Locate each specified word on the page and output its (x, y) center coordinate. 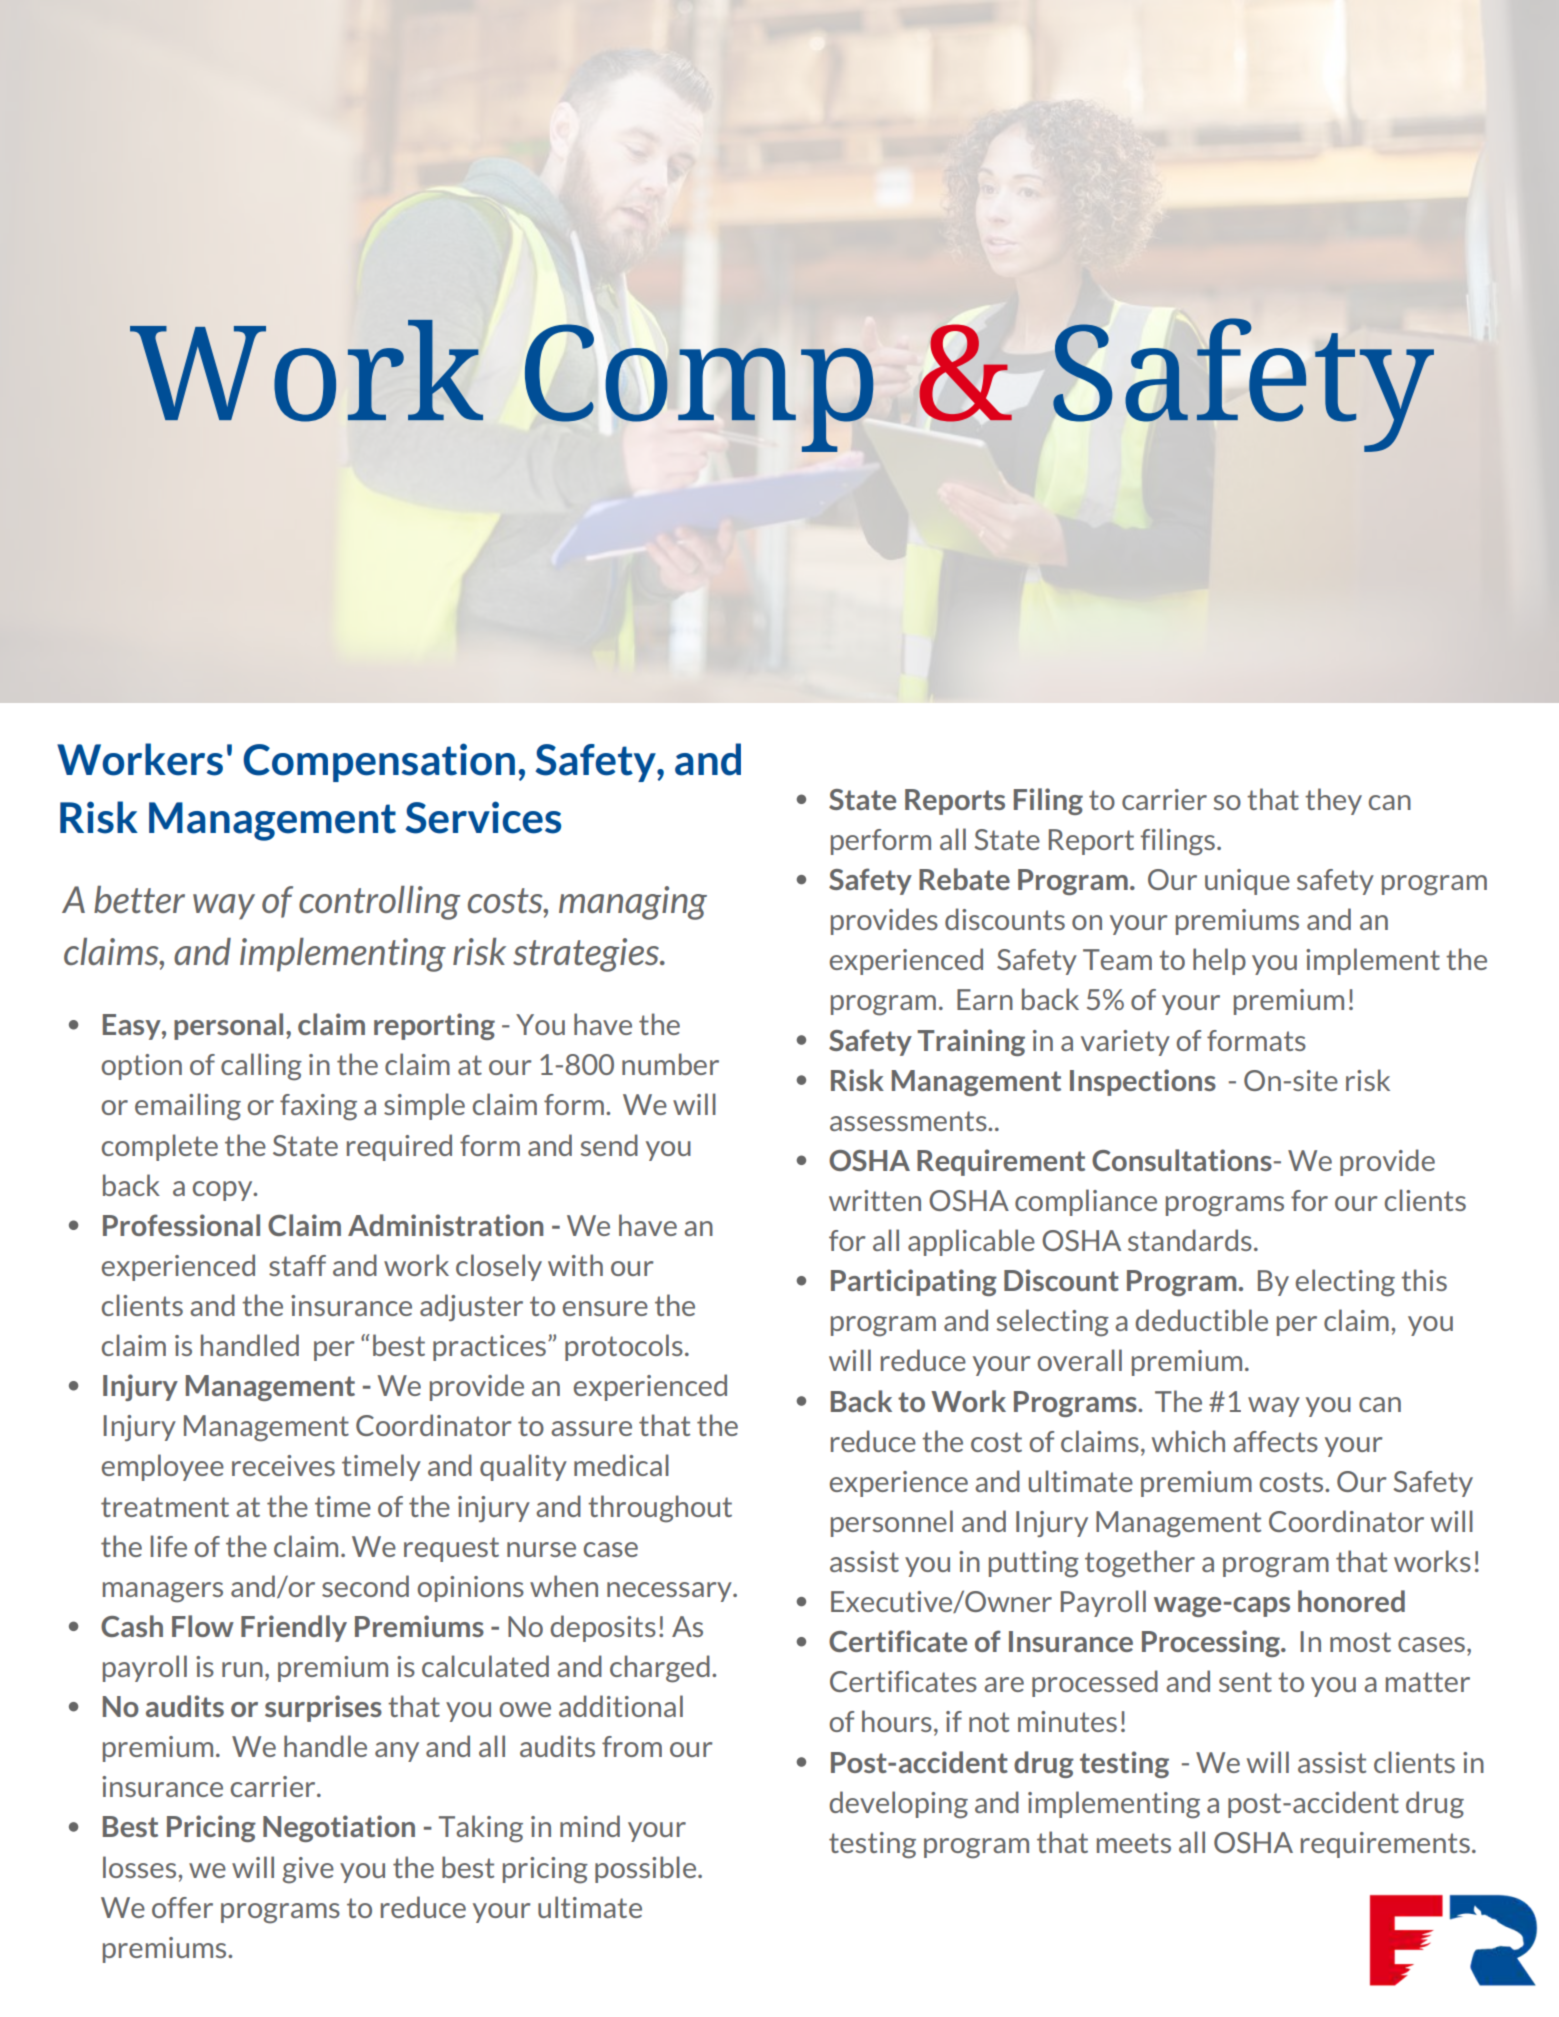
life (168, 1546)
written (875, 1200)
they (1333, 801)
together (1140, 1564)
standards (1190, 1240)
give (308, 1870)
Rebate (964, 879)
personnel (892, 1523)
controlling (379, 903)
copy (224, 1191)
